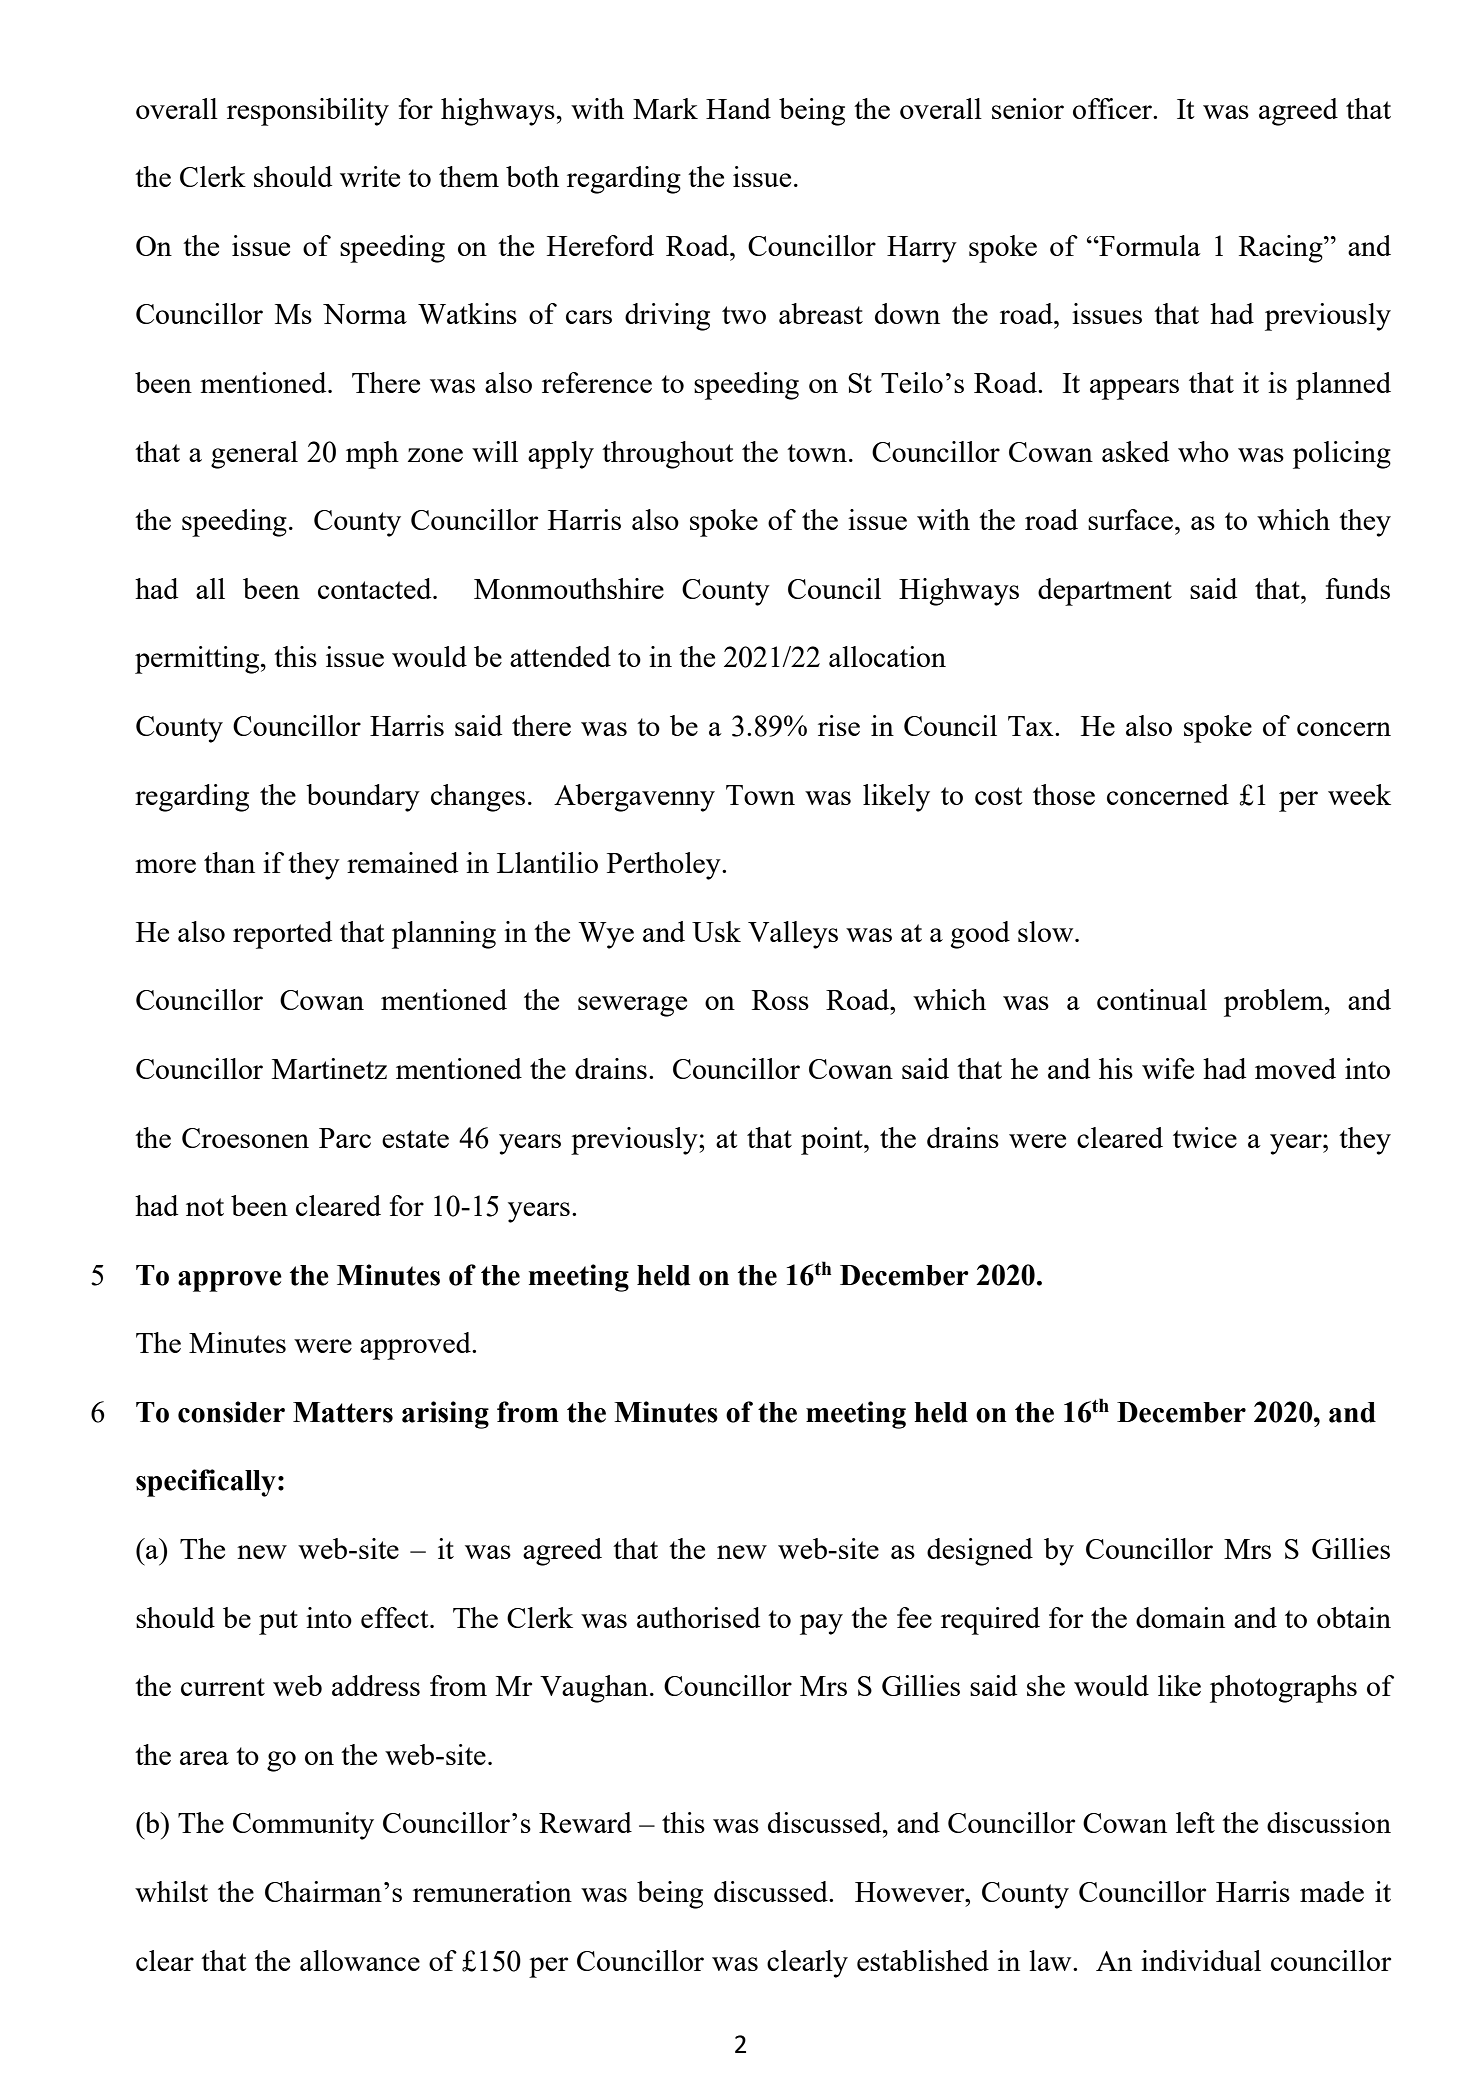 This image has width=1479, height=2092. What do you see at coordinates (738, 108) in the image?
I see `Hand` at bounding box center [738, 108].
